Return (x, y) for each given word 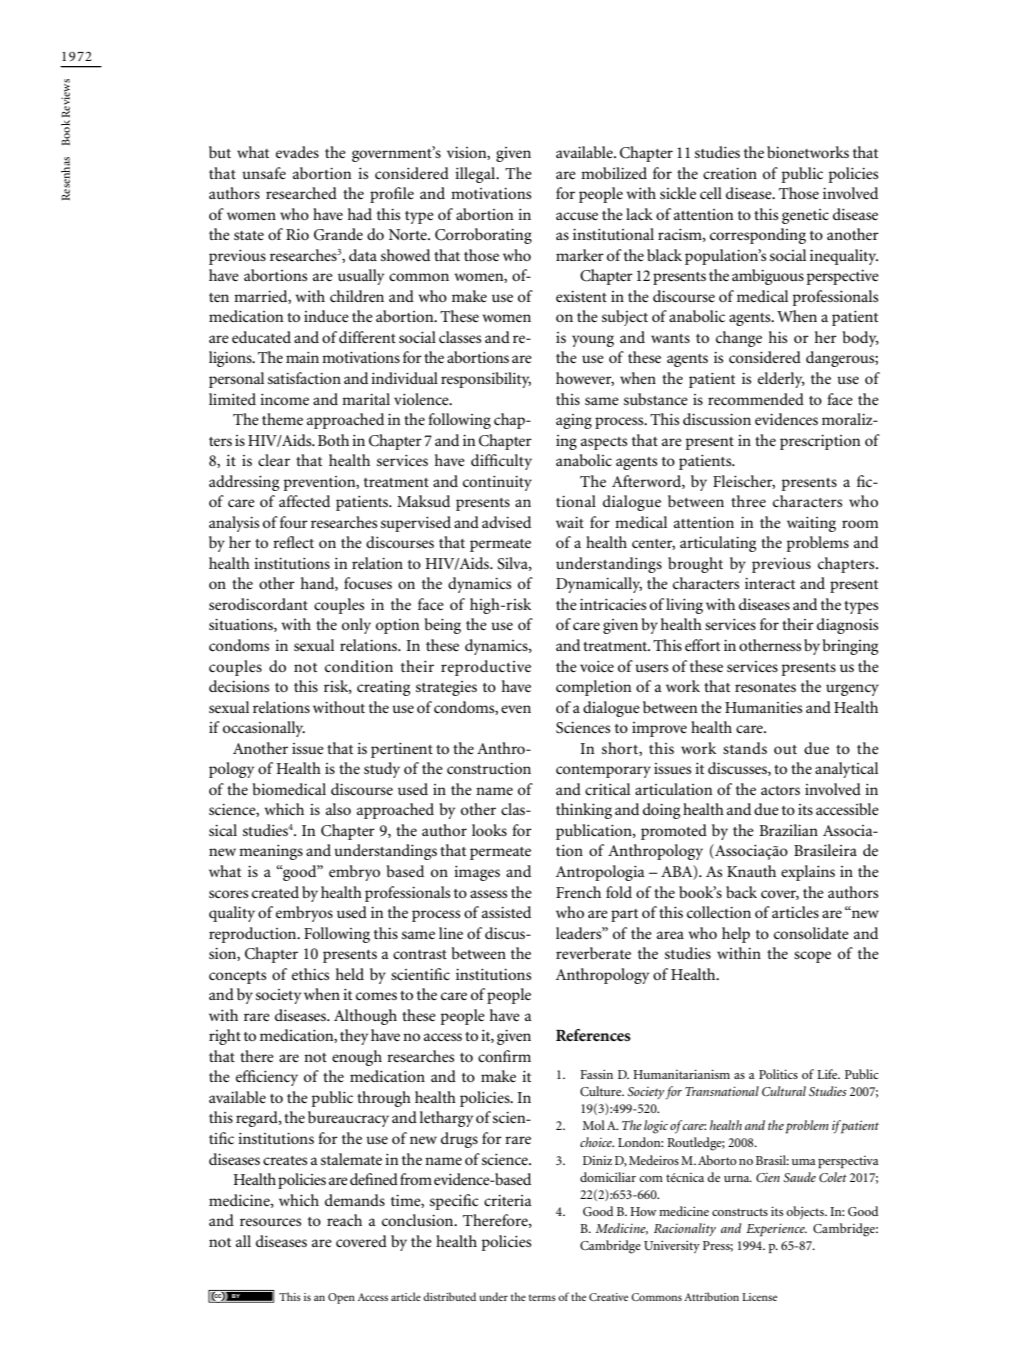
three (748, 501)
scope (812, 957)
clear (274, 460)
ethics (310, 974)
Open (341, 1298)
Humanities (763, 707)
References (593, 1035)
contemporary (603, 771)
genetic (805, 216)
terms (542, 1297)
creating (383, 688)
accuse (577, 216)
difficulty (501, 462)
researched (301, 193)
